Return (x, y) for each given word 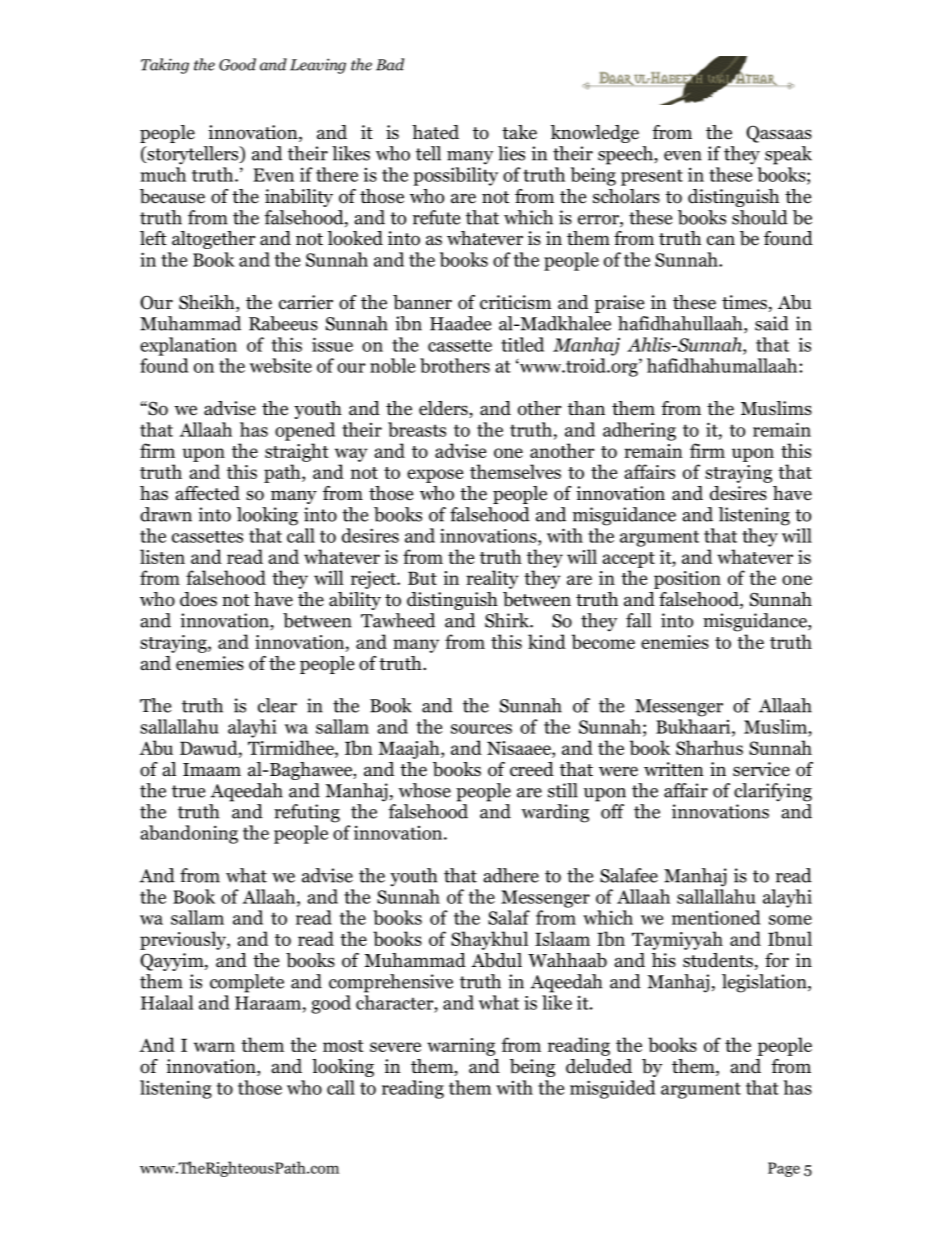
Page (784, 1169)
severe (395, 1047)
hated (435, 132)
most (343, 1046)
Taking (165, 66)
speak (788, 155)
